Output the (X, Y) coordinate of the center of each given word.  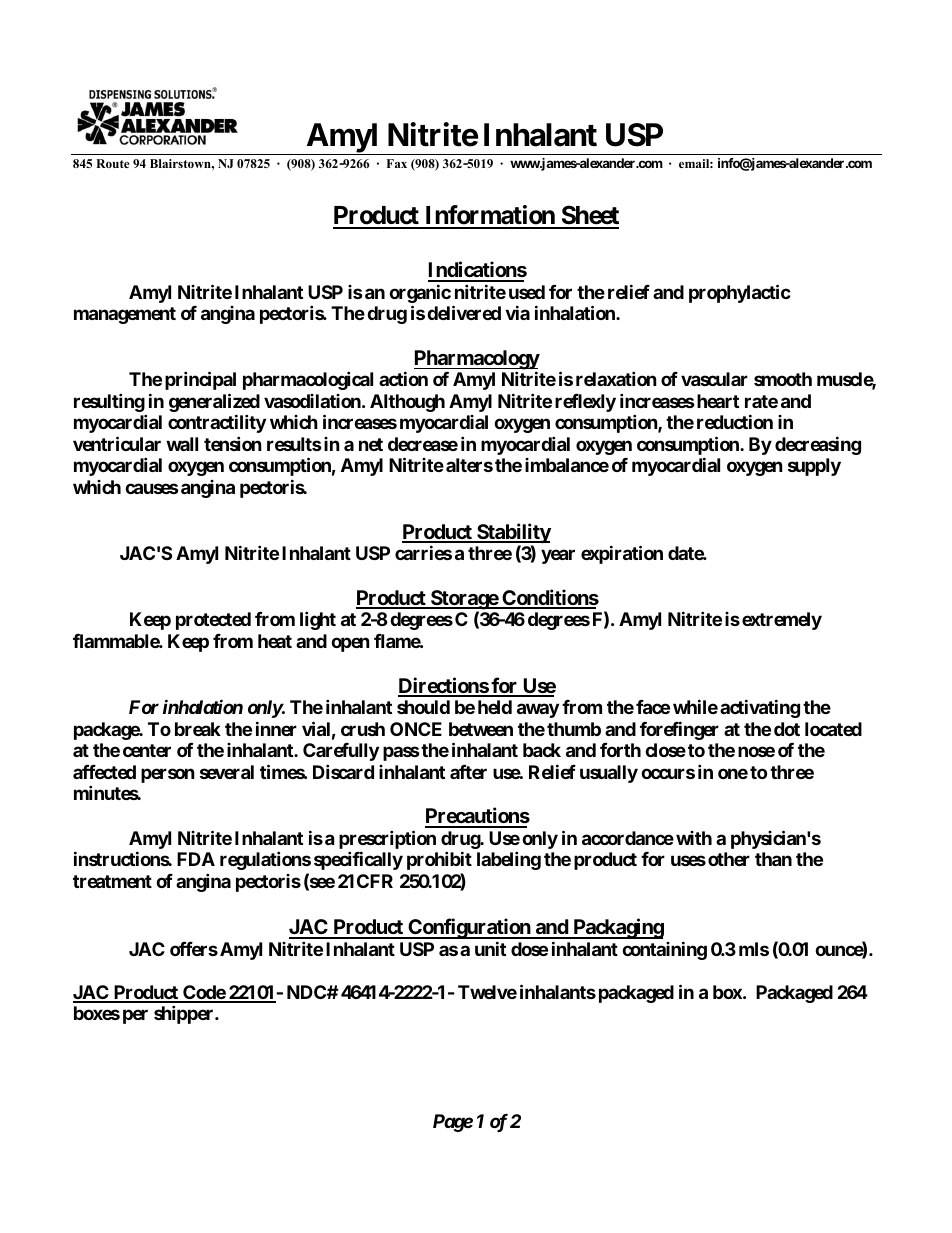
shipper (185, 1014)
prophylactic (740, 293)
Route (113, 163)
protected (213, 621)
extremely (782, 621)
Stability (513, 534)
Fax (397, 163)
